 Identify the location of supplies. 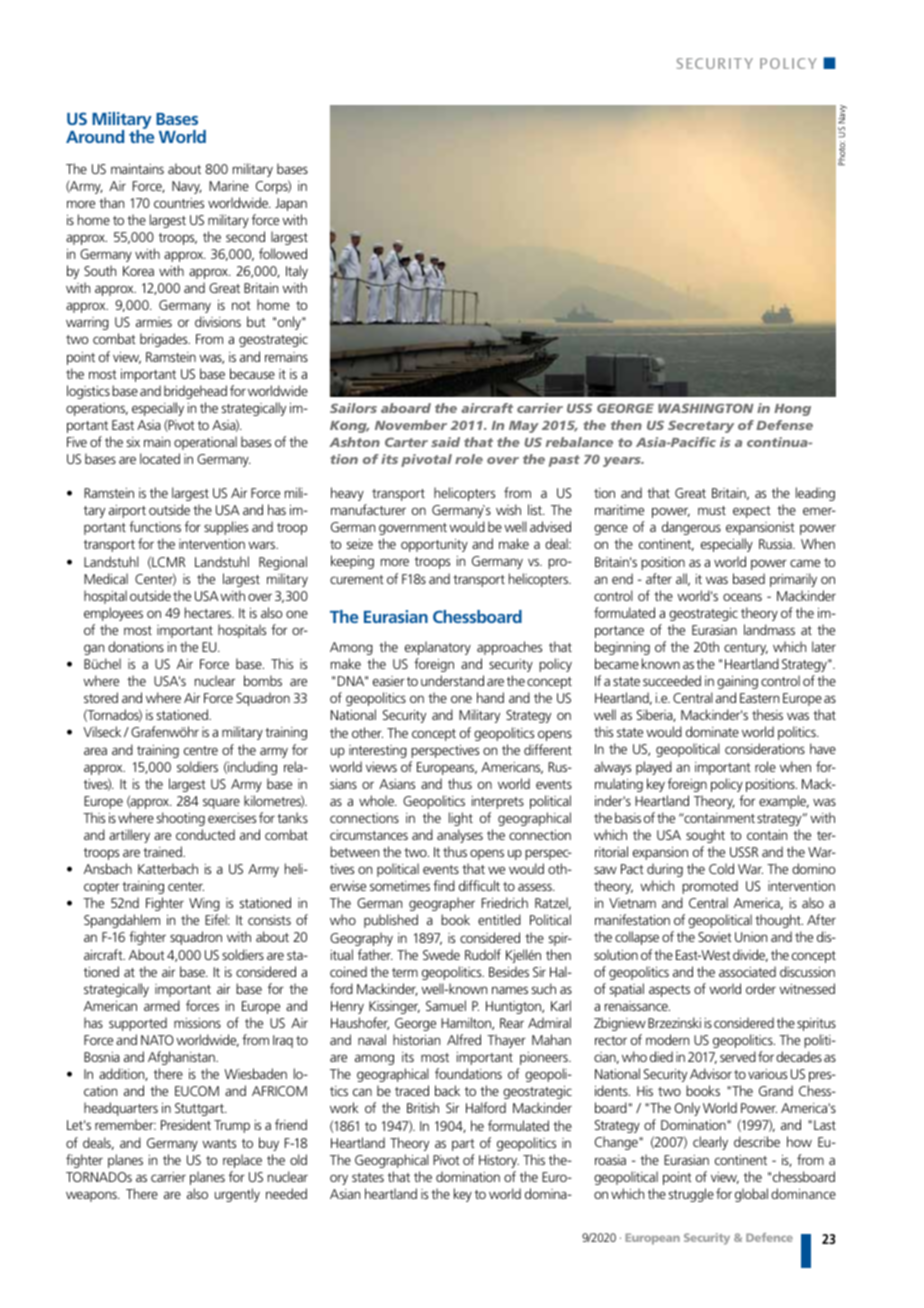
(226, 528).
